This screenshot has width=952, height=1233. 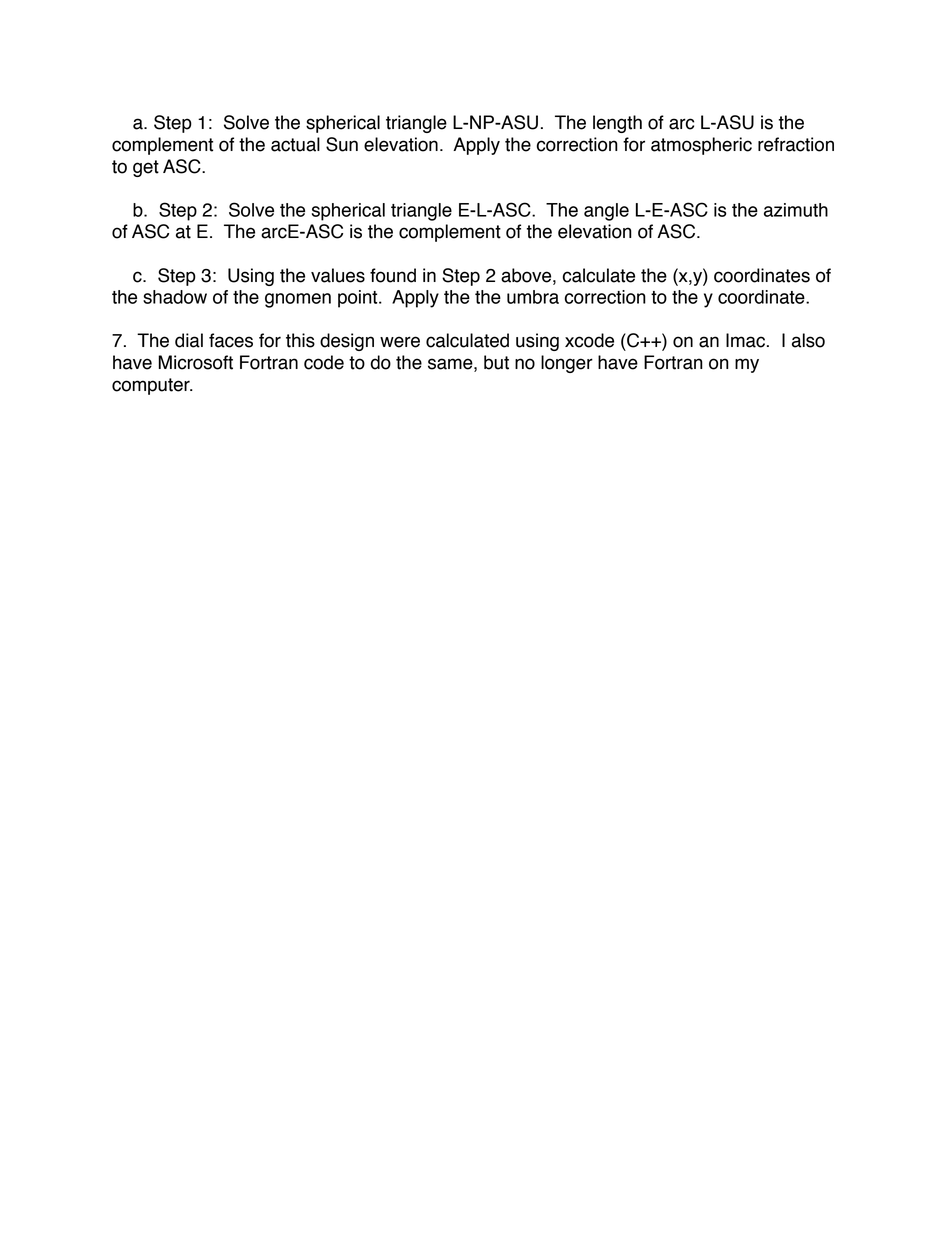 I want to click on length, so click(x=617, y=124).
